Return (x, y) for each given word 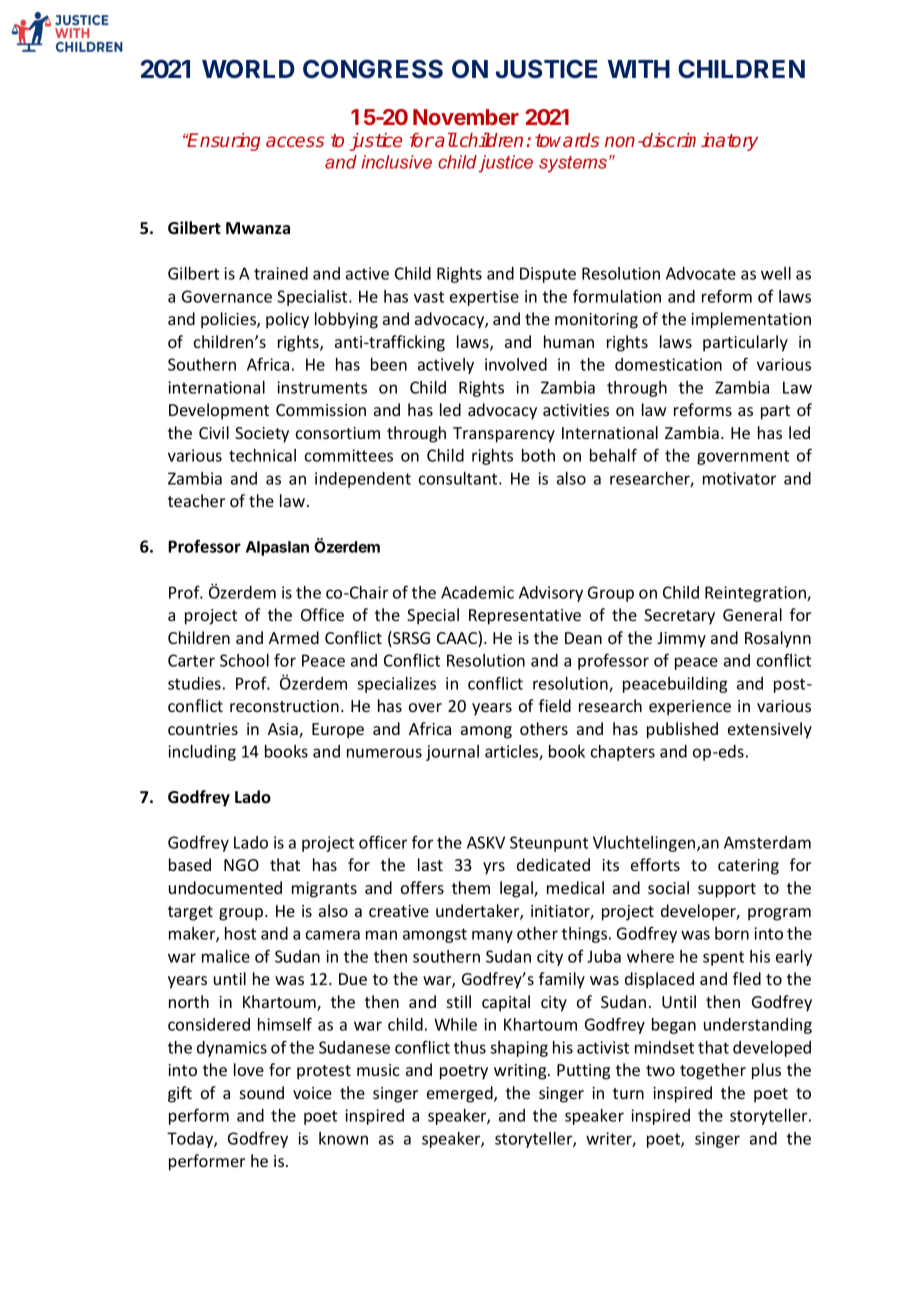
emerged (461, 1094)
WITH (638, 69)
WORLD (248, 68)
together (713, 1071)
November (466, 117)
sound (262, 1092)
